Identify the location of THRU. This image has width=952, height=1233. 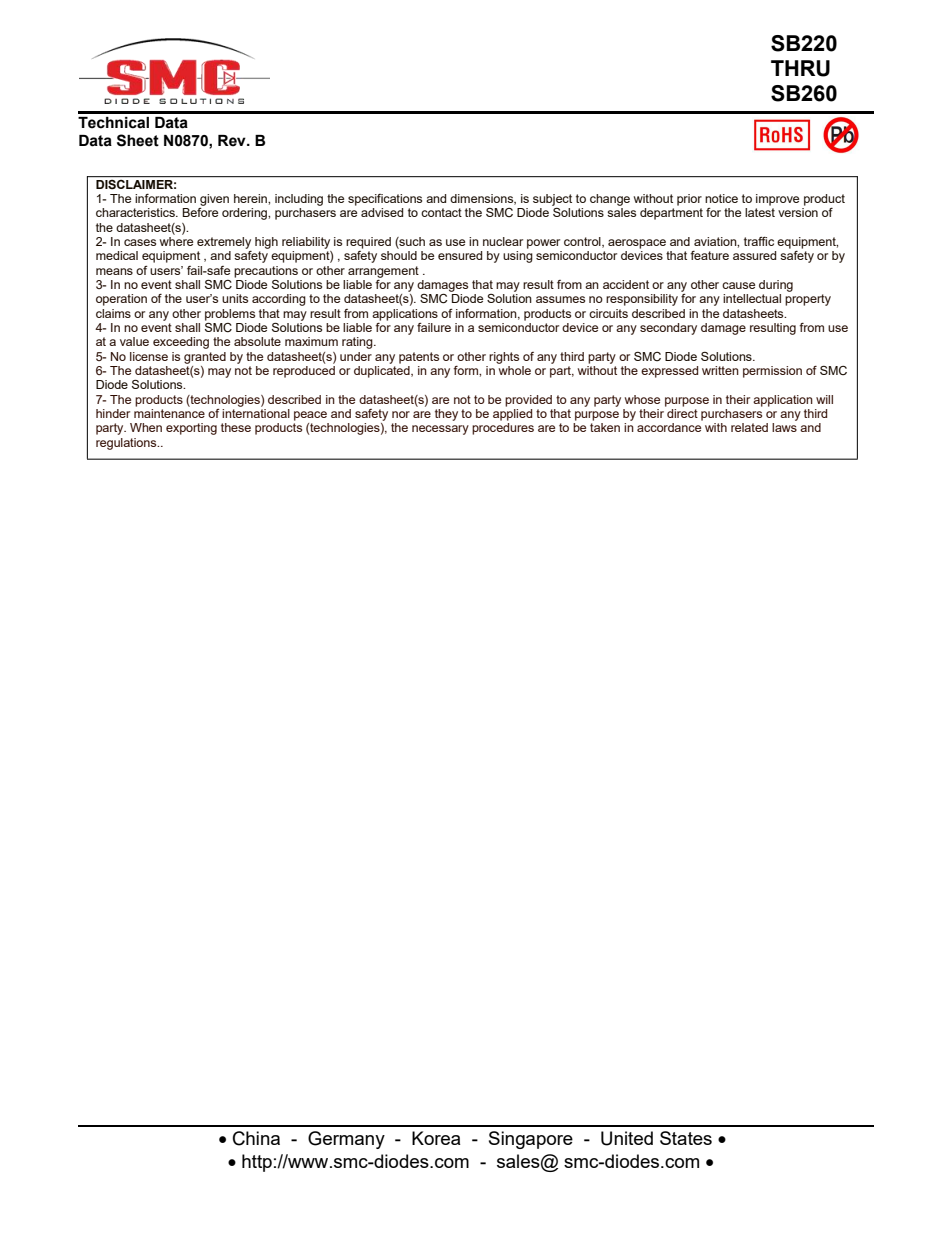
(800, 68).
